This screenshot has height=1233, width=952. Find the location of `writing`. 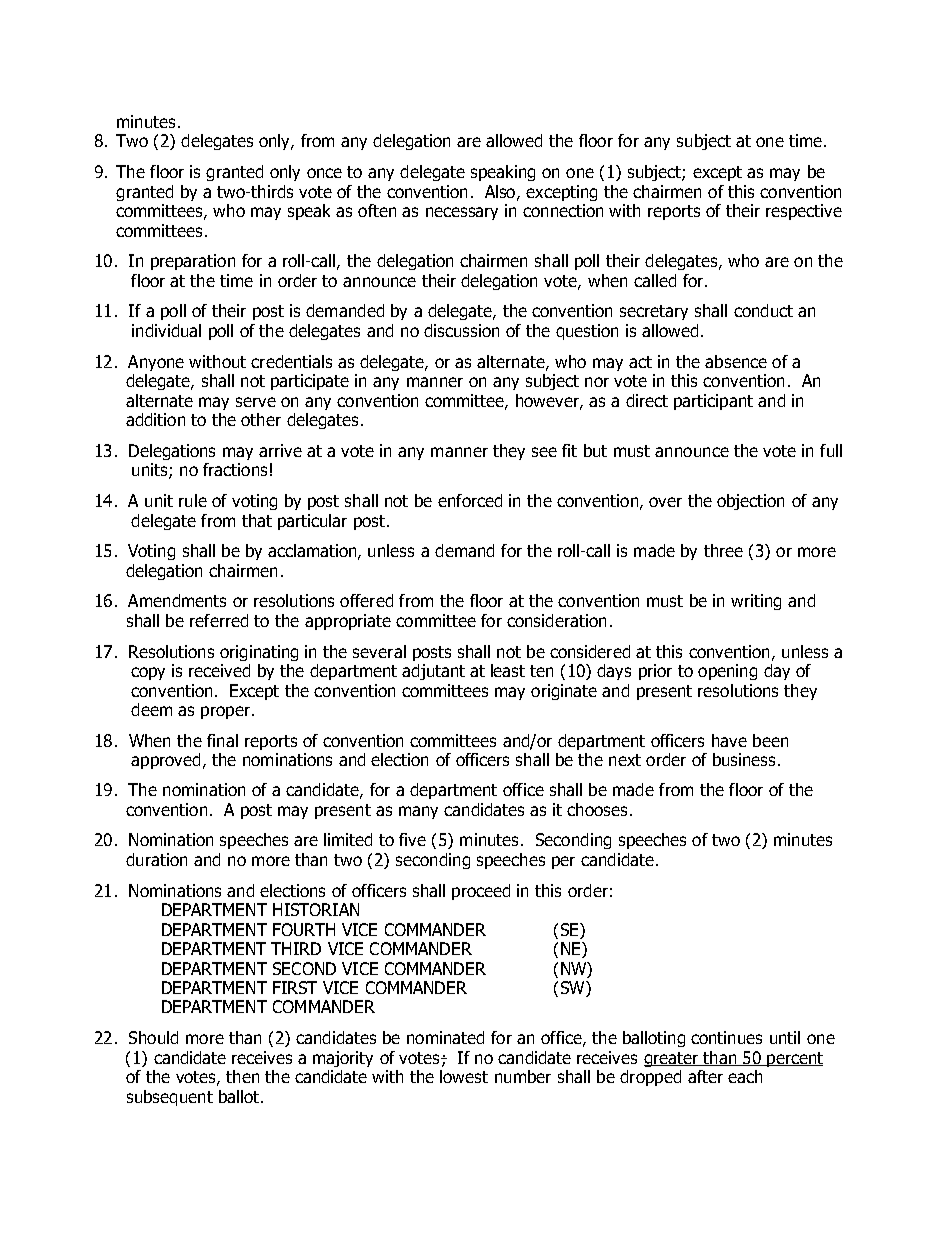

writing is located at coordinates (756, 602).
